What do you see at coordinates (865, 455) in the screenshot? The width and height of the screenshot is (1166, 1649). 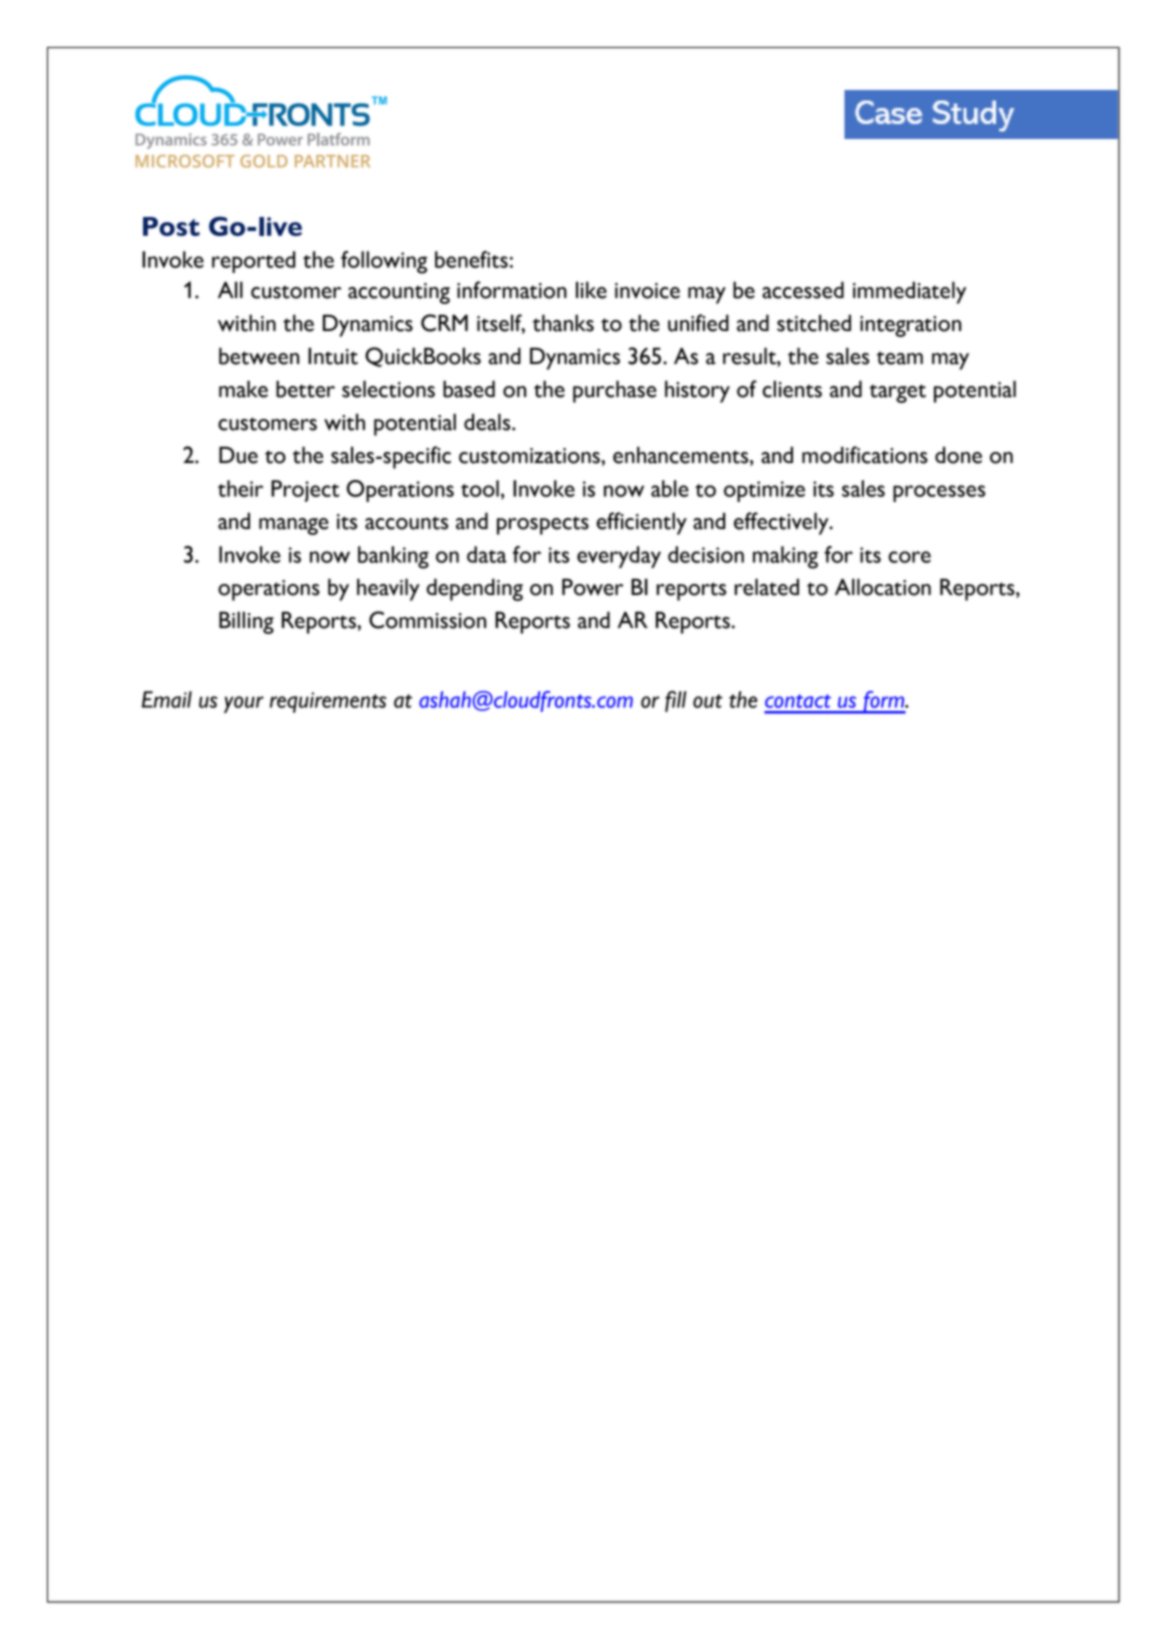 I see `modifications` at bounding box center [865, 455].
